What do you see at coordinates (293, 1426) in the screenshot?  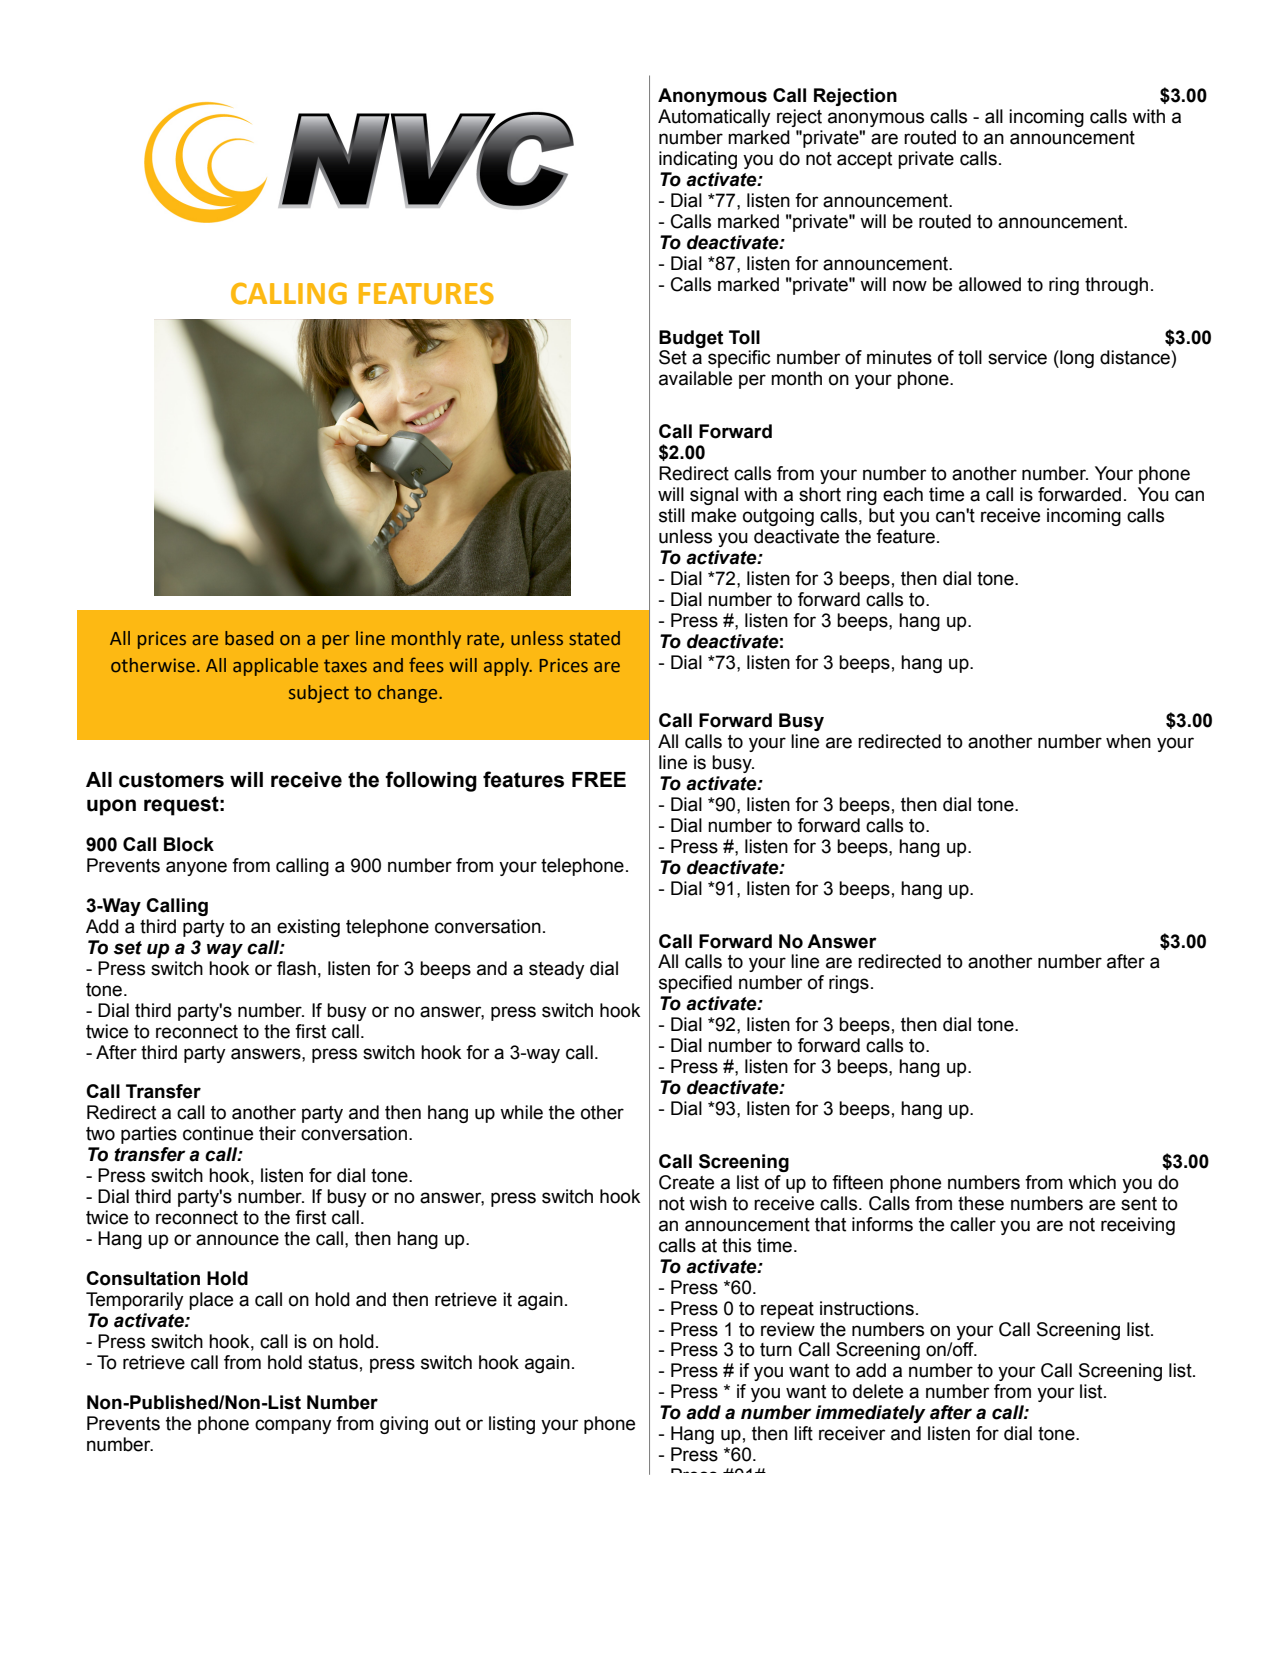 I see `company` at bounding box center [293, 1426].
